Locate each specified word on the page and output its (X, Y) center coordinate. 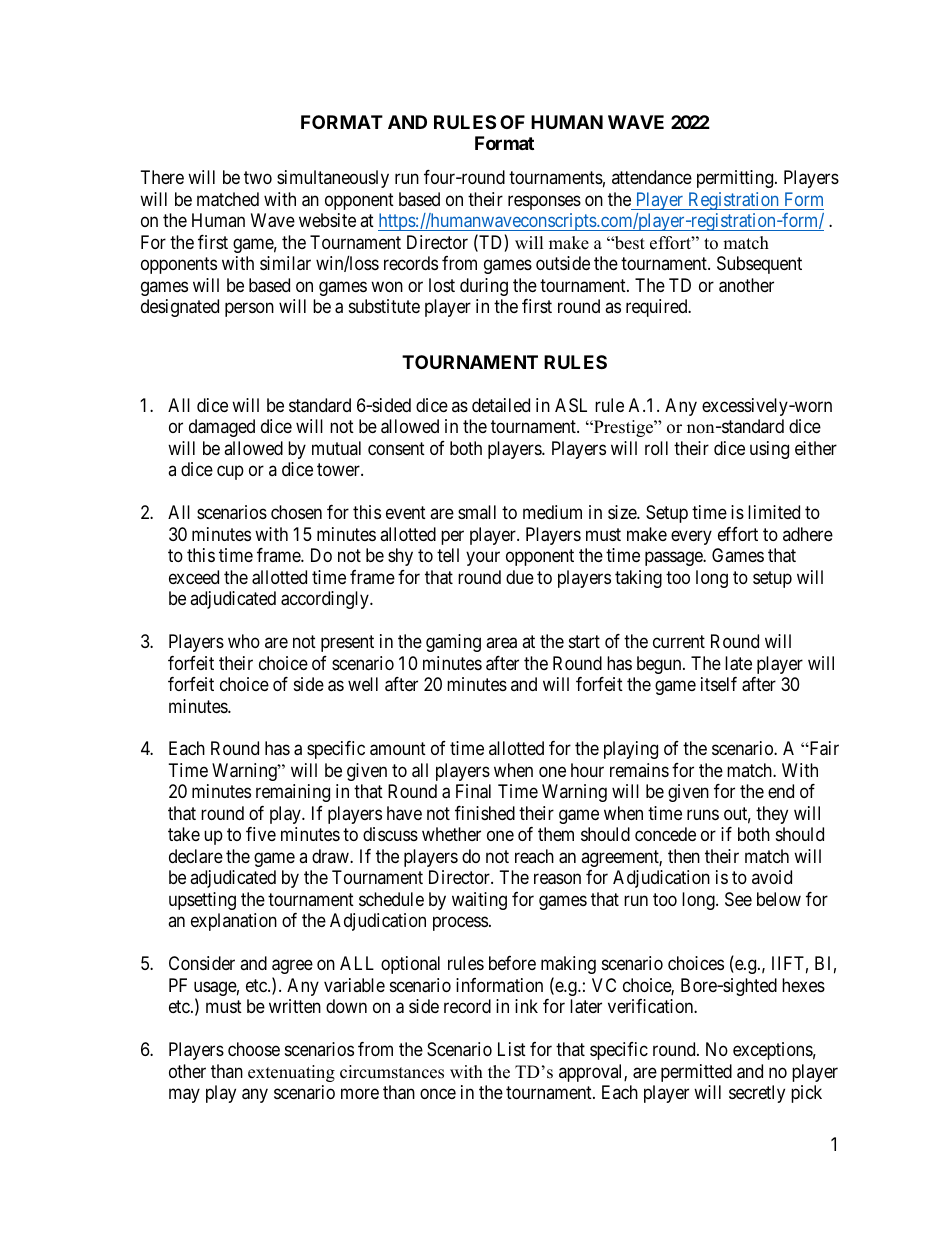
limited (774, 512)
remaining (293, 793)
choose (254, 1049)
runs (703, 814)
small (477, 512)
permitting (736, 179)
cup (230, 473)
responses (544, 202)
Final (473, 791)
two (258, 178)
